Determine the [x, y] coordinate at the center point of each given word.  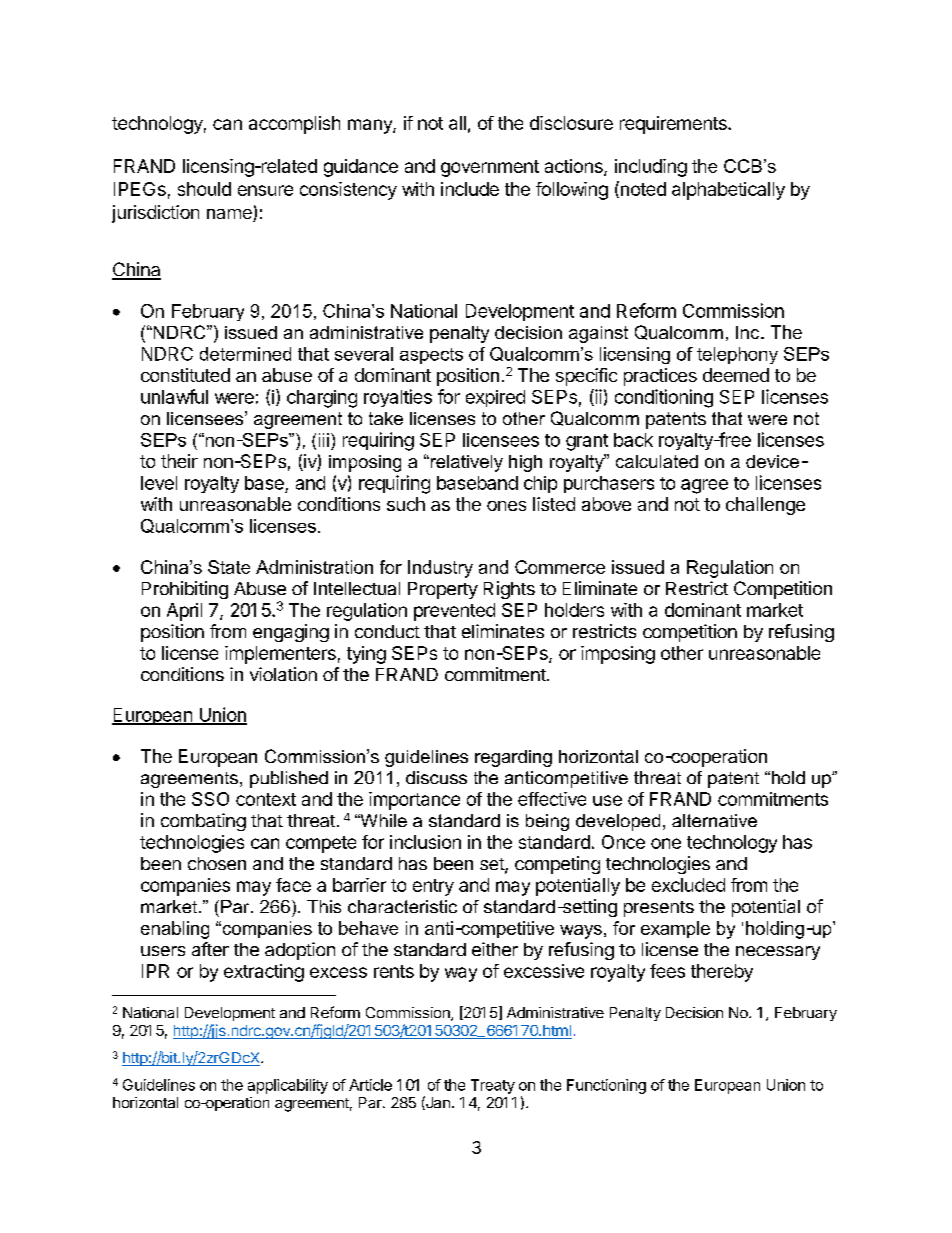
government [490, 168]
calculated [657, 461]
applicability [288, 1086]
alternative [714, 820]
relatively [465, 463]
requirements [674, 125]
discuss [436, 777]
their [179, 461]
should [204, 189]
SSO [210, 799]
